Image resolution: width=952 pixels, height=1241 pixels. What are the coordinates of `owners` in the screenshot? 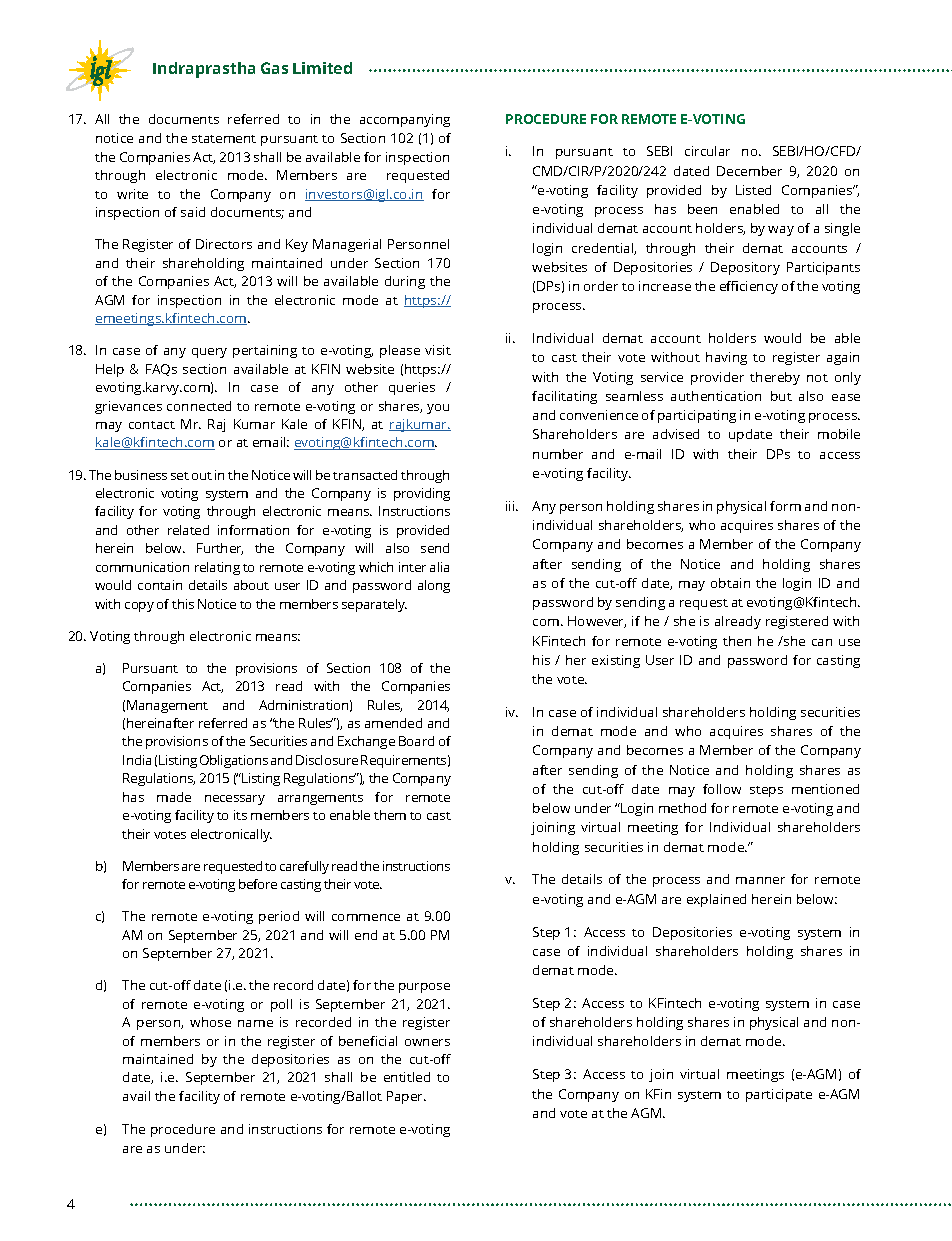 It's located at (427, 1042).
